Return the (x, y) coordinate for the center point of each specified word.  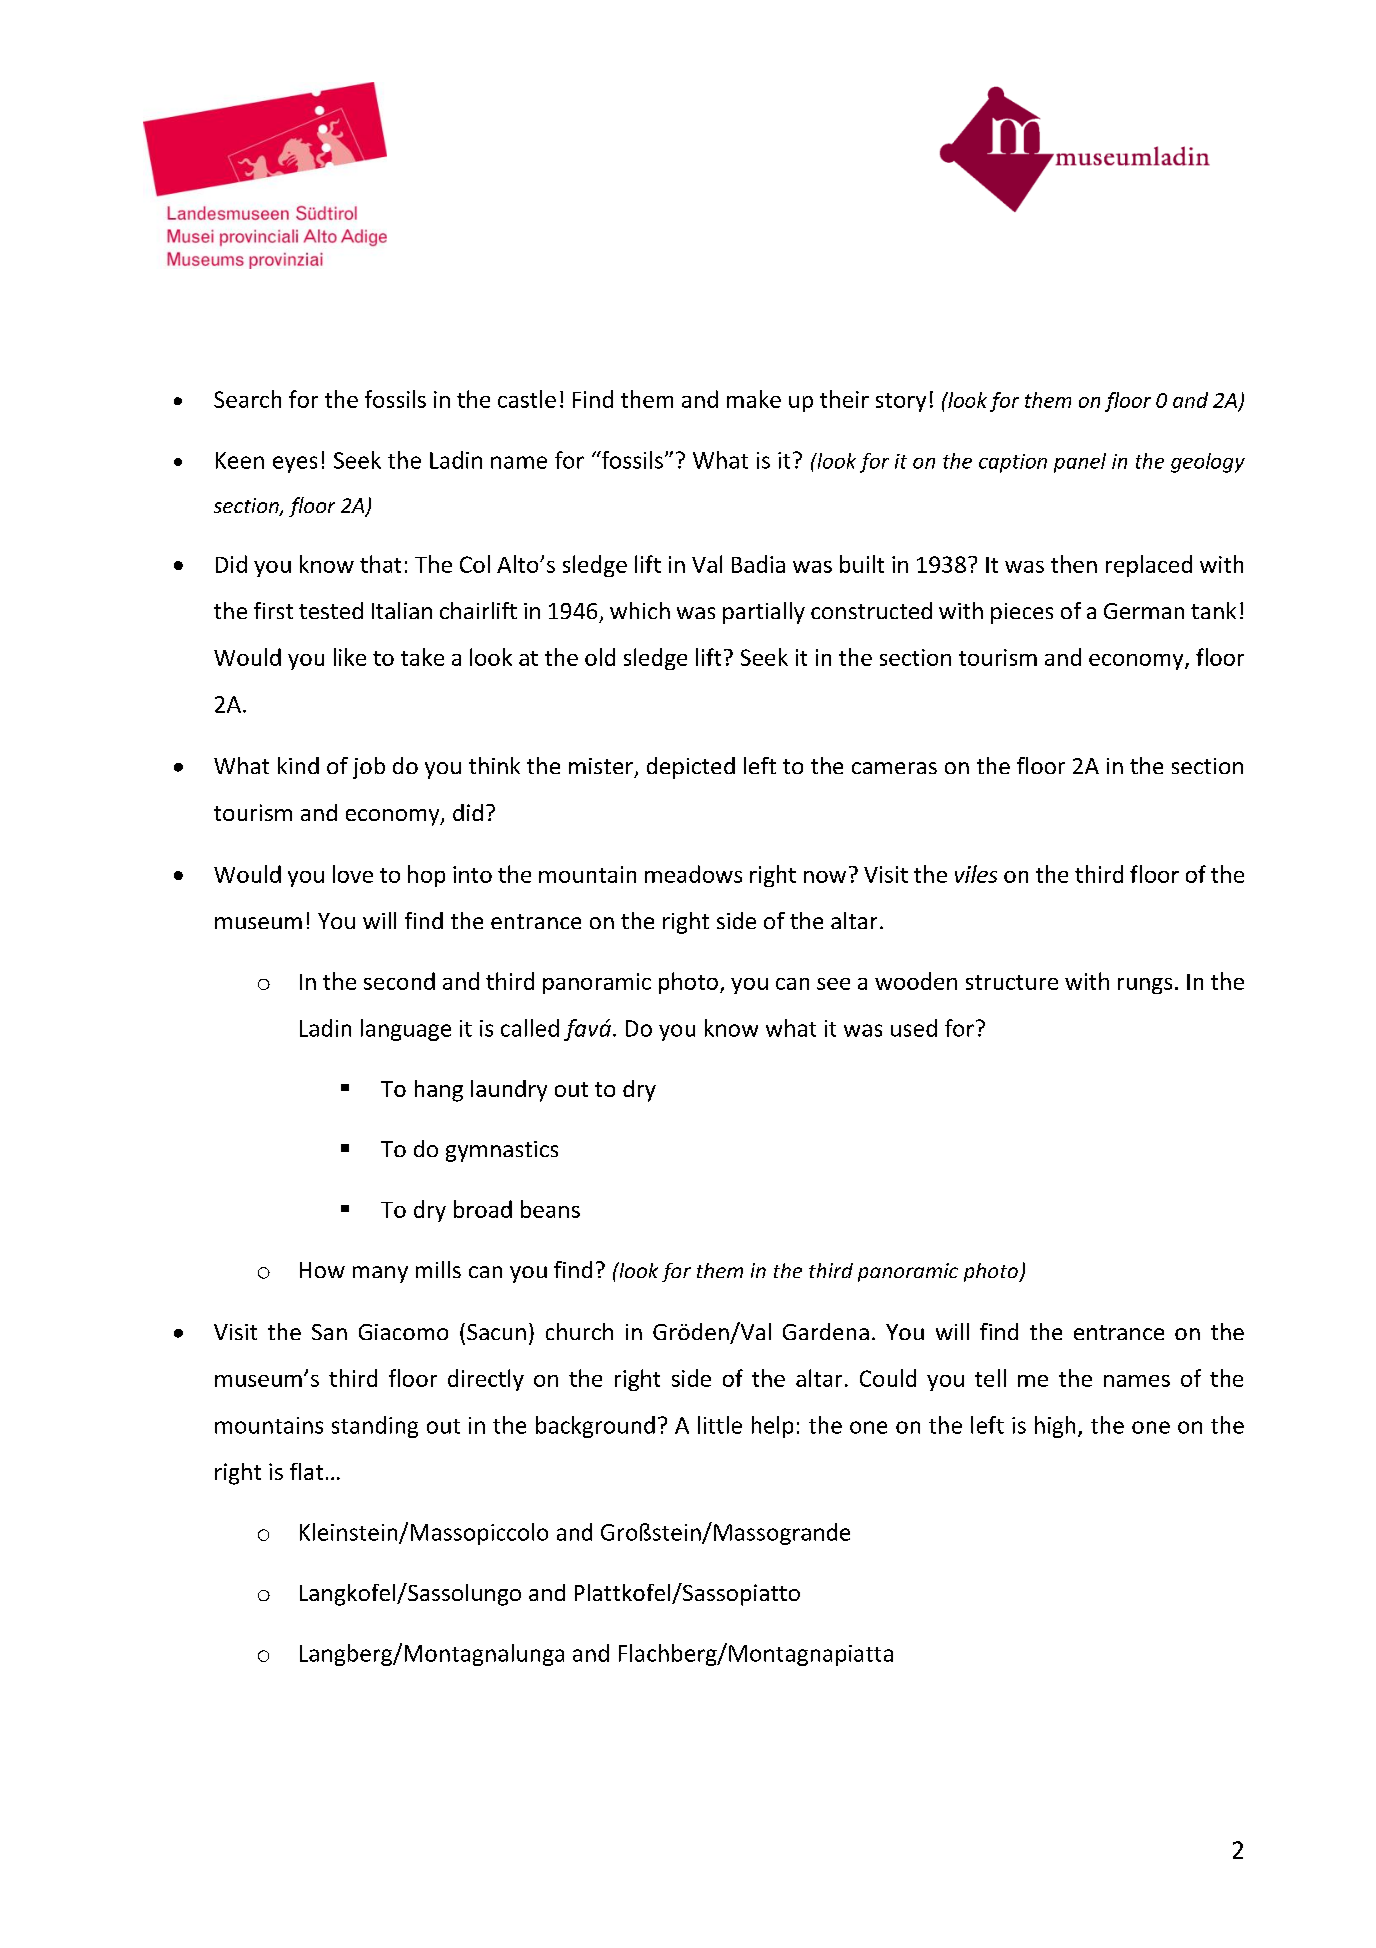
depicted (691, 768)
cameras (894, 768)
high (1055, 1427)
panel (1080, 463)
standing (375, 1427)
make (754, 399)
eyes (295, 464)
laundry (509, 1091)
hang (439, 1091)
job (369, 768)
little (720, 1425)
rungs (1145, 986)
